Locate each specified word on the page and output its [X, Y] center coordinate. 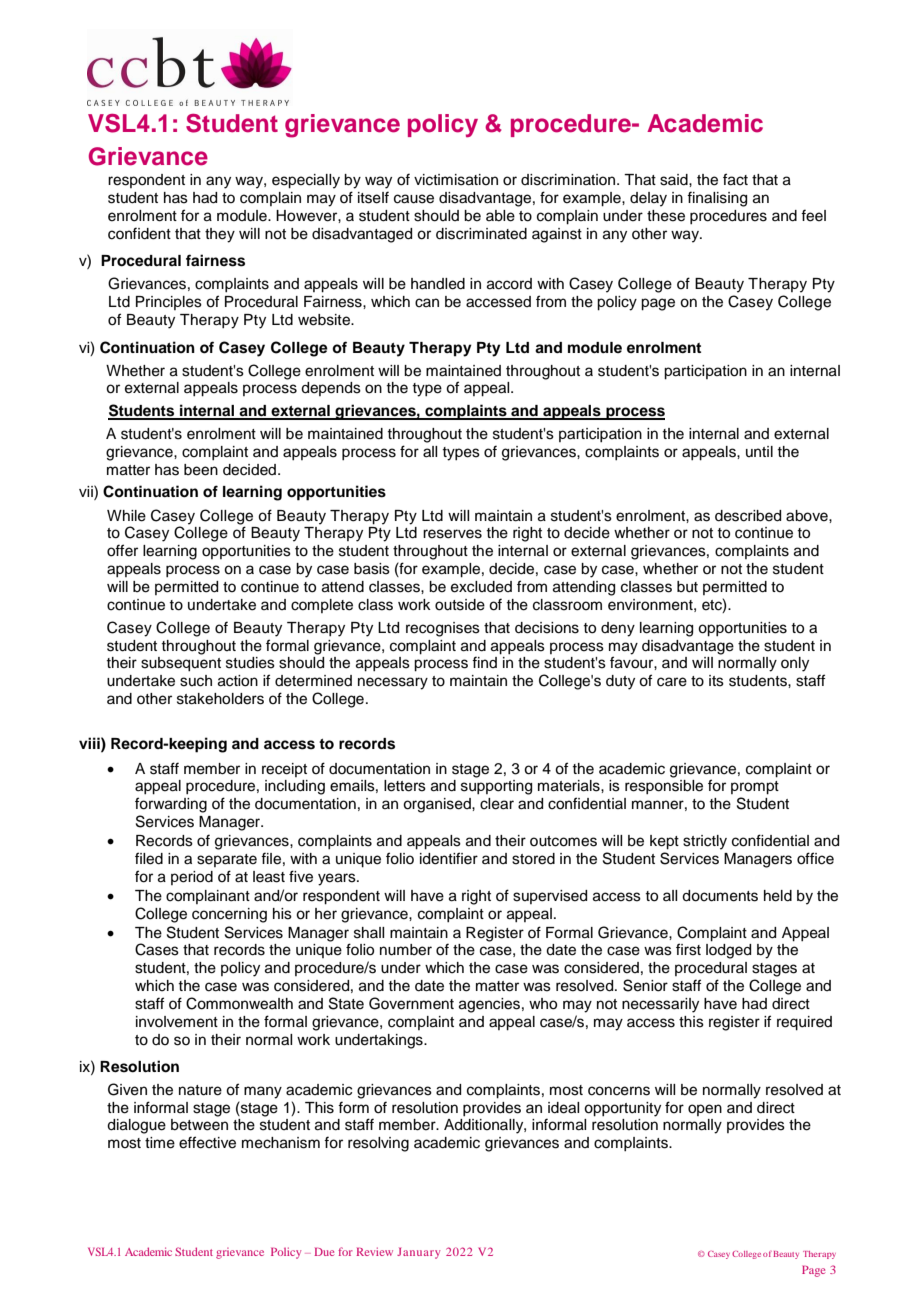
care [672, 682]
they [220, 235]
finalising [717, 199]
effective [207, 1142]
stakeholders [220, 699]
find [484, 662]
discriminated [481, 234]
